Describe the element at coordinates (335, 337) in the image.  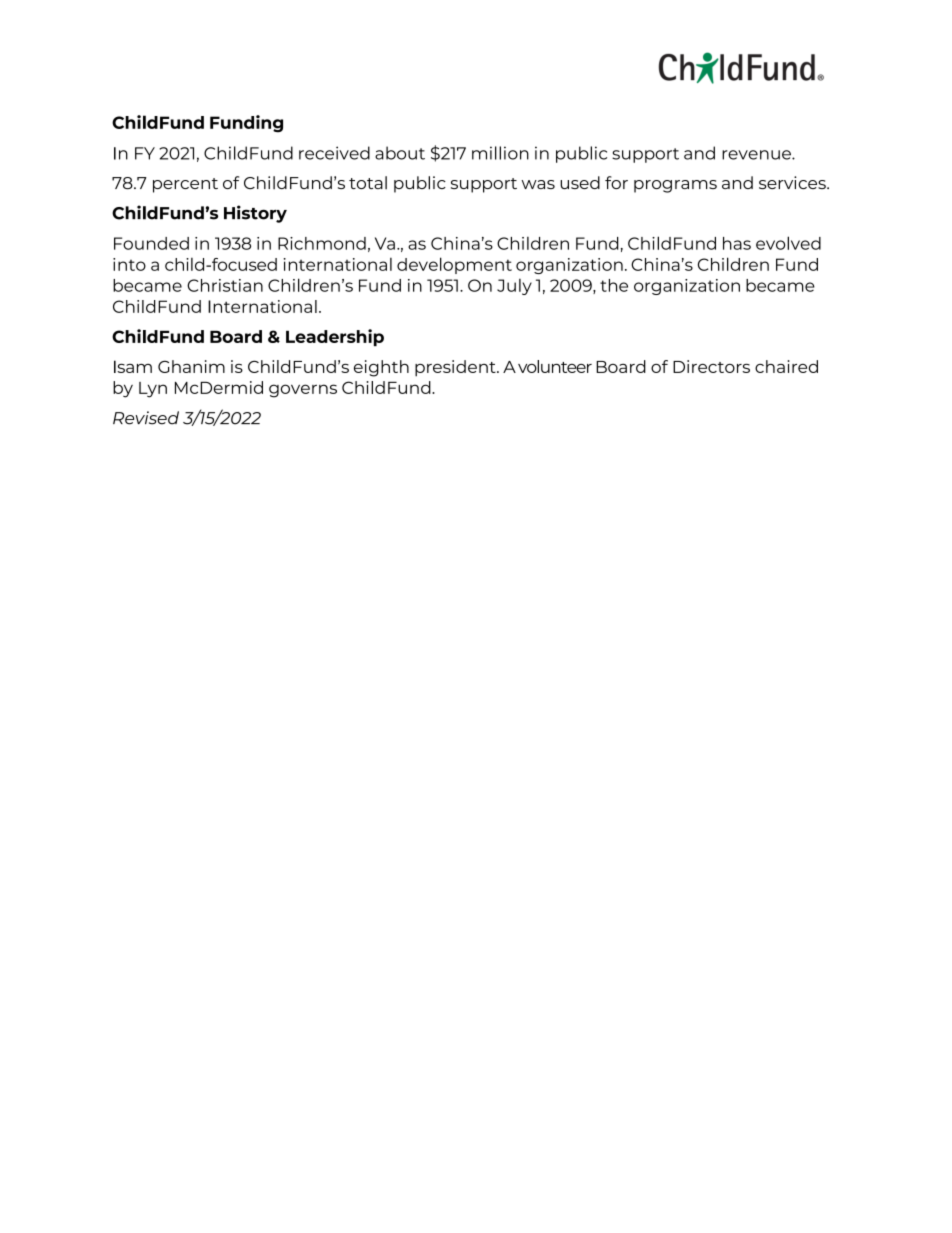
I see `Leadership` at that location.
